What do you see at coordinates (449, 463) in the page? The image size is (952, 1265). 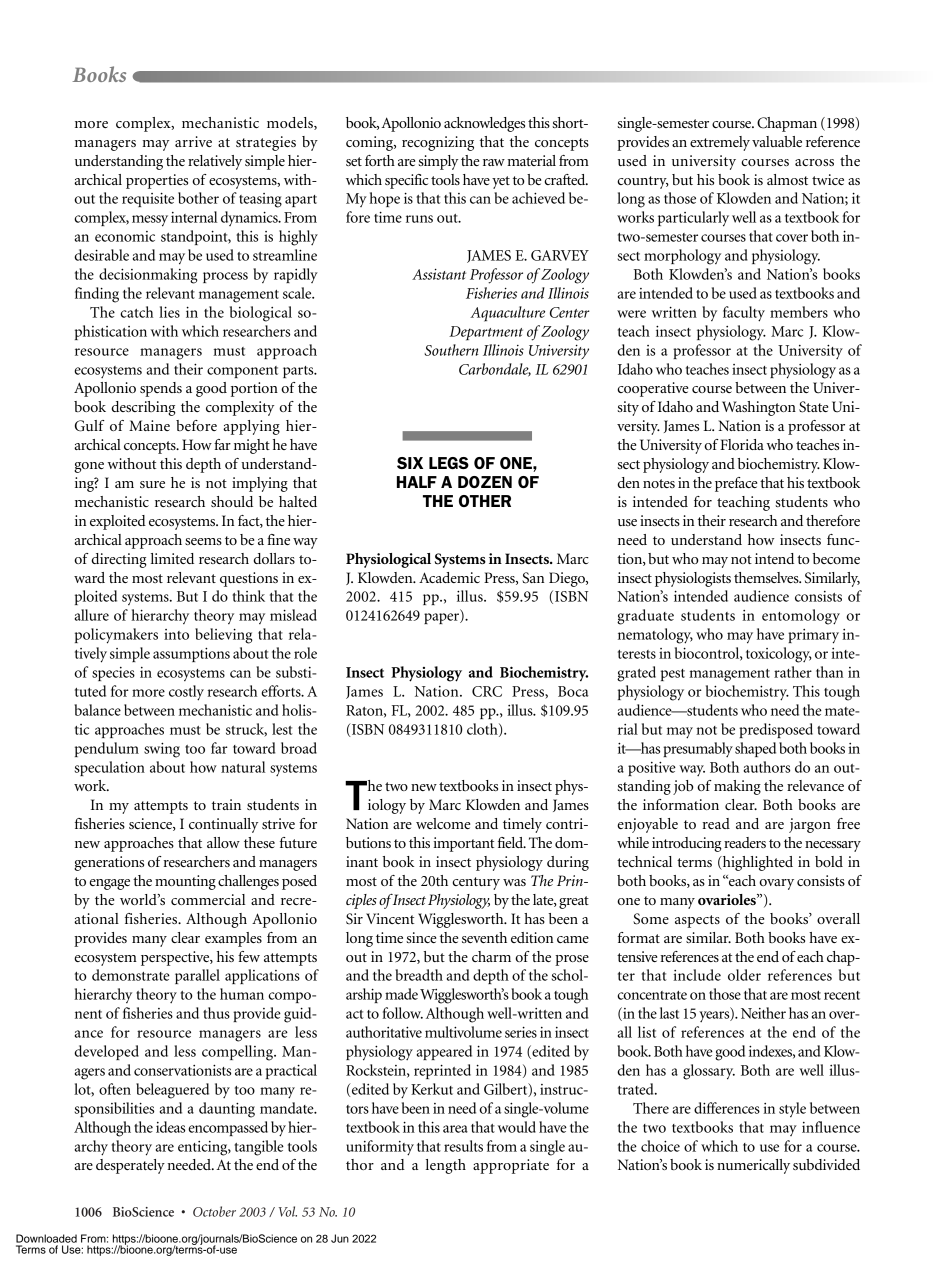 I see `LEGS` at bounding box center [449, 463].
